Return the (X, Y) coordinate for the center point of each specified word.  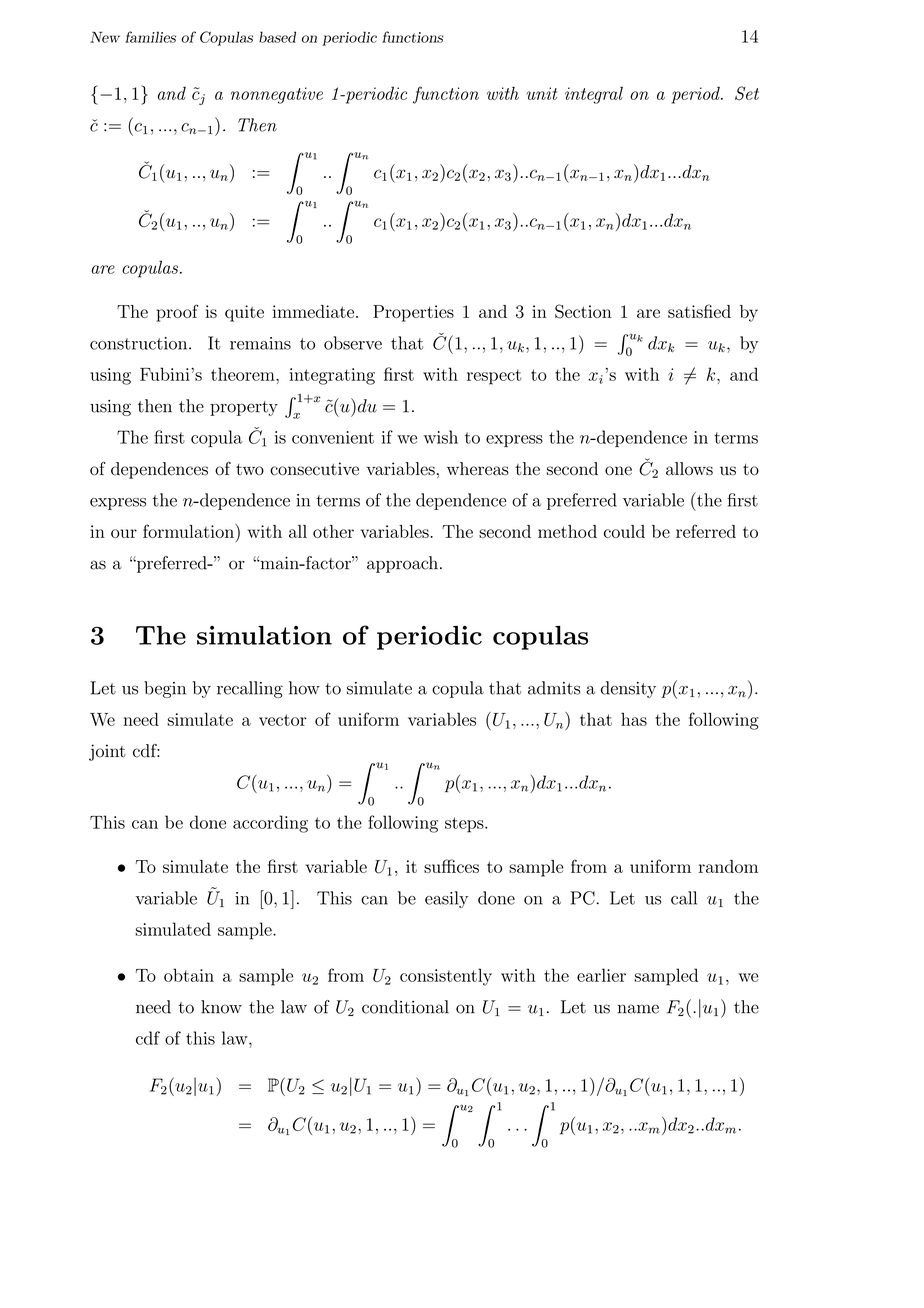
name (638, 1009)
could (624, 531)
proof (177, 313)
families (150, 37)
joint (107, 752)
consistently (446, 977)
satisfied (699, 311)
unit (542, 93)
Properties (413, 313)
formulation (189, 531)
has (634, 719)
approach (402, 564)
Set (747, 93)
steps (465, 825)
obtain (189, 975)
